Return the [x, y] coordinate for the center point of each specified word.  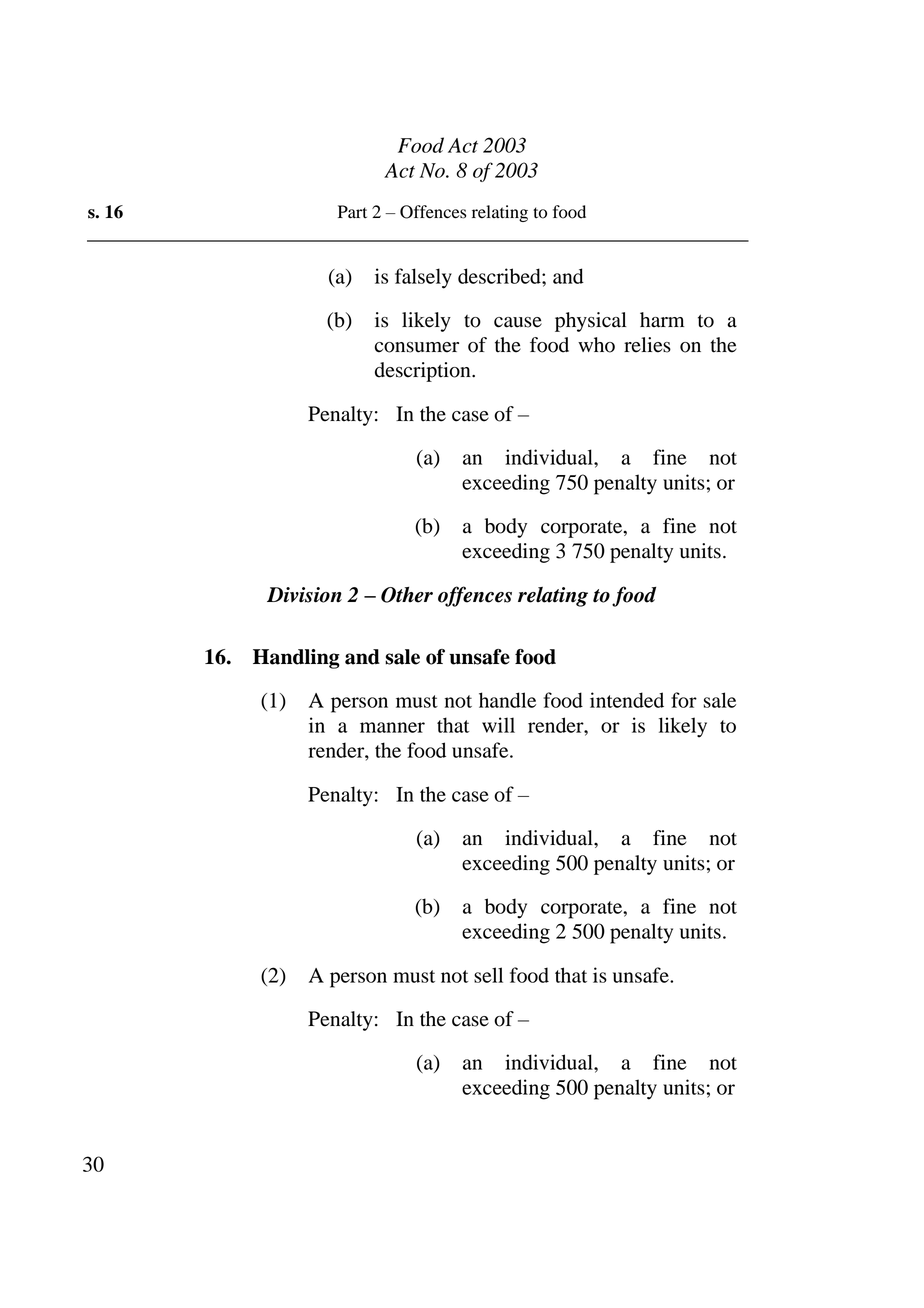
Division [304, 595]
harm [662, 320]
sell [488, 975]
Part [352, 212]
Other [407, 595]
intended [627, 700]
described [500, 276]
